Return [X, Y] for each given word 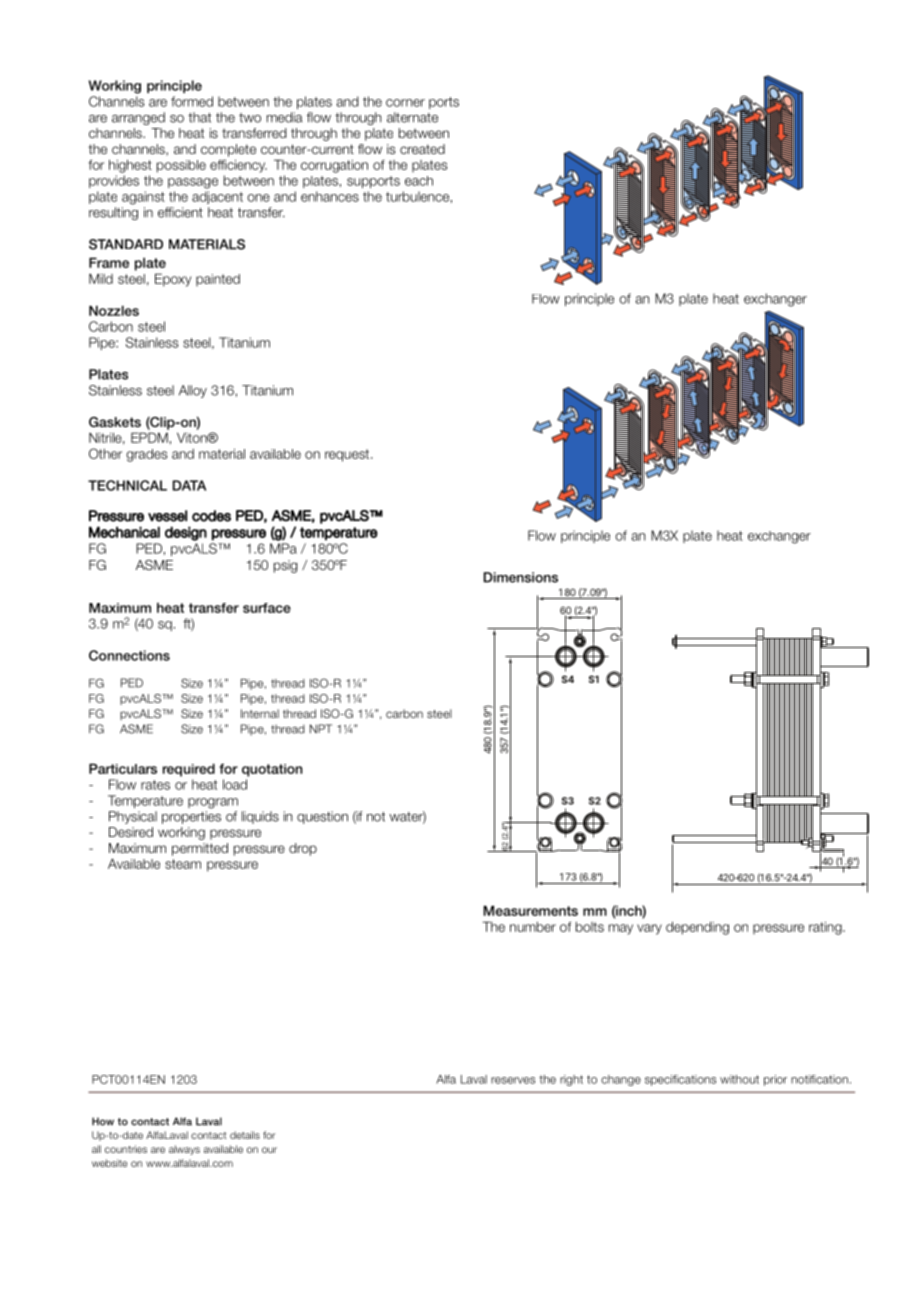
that [199, 117]
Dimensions [521, 577]
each [419, 181]
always [184, 1150]
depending [697, 928]
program [213, 803]
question [322, 817]
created [422, 149]
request [348, 455]
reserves [513, 1080]
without [739, 1079]
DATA [189, 485]
